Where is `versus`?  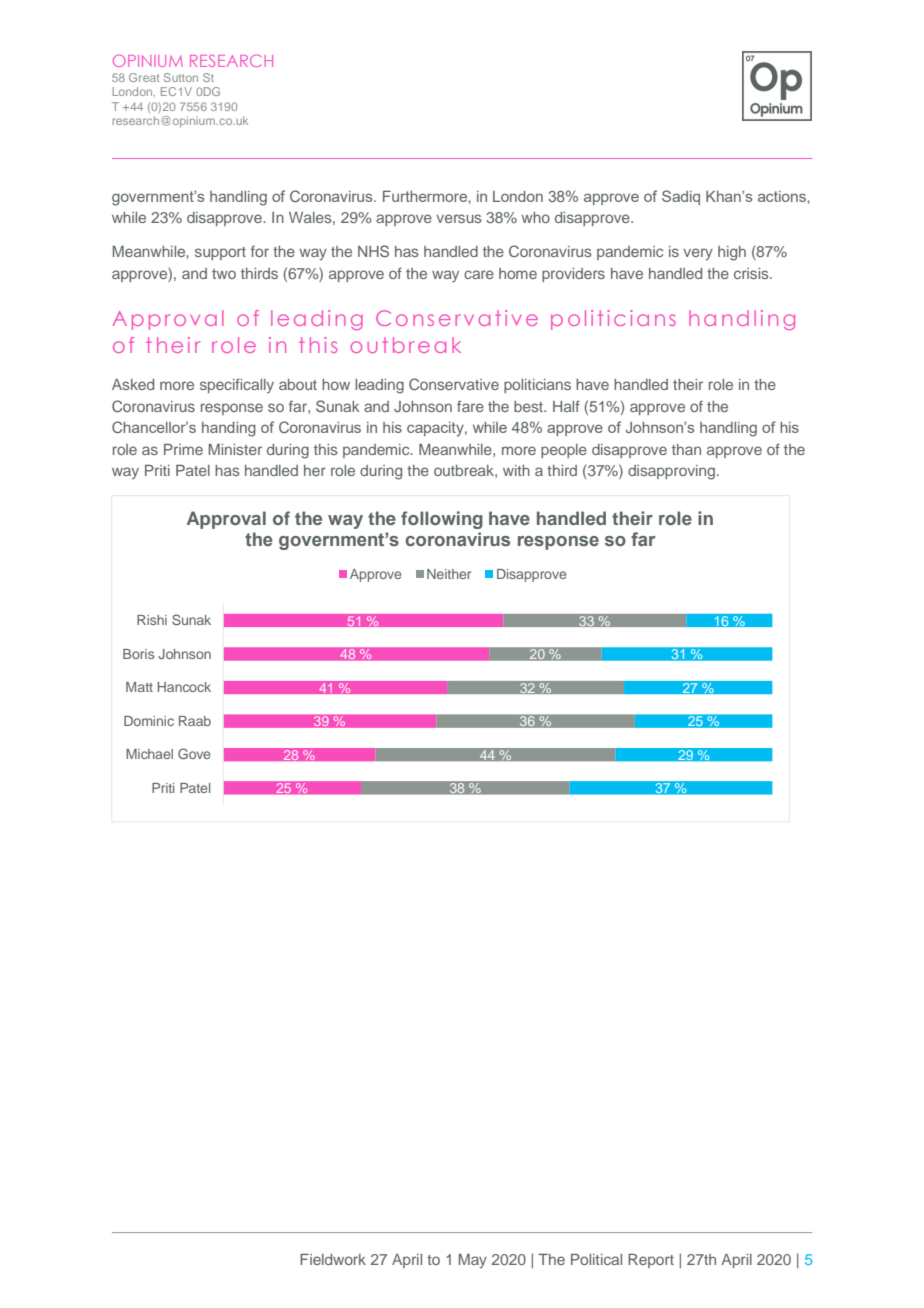 versus is located at coordinates (459, 218).
